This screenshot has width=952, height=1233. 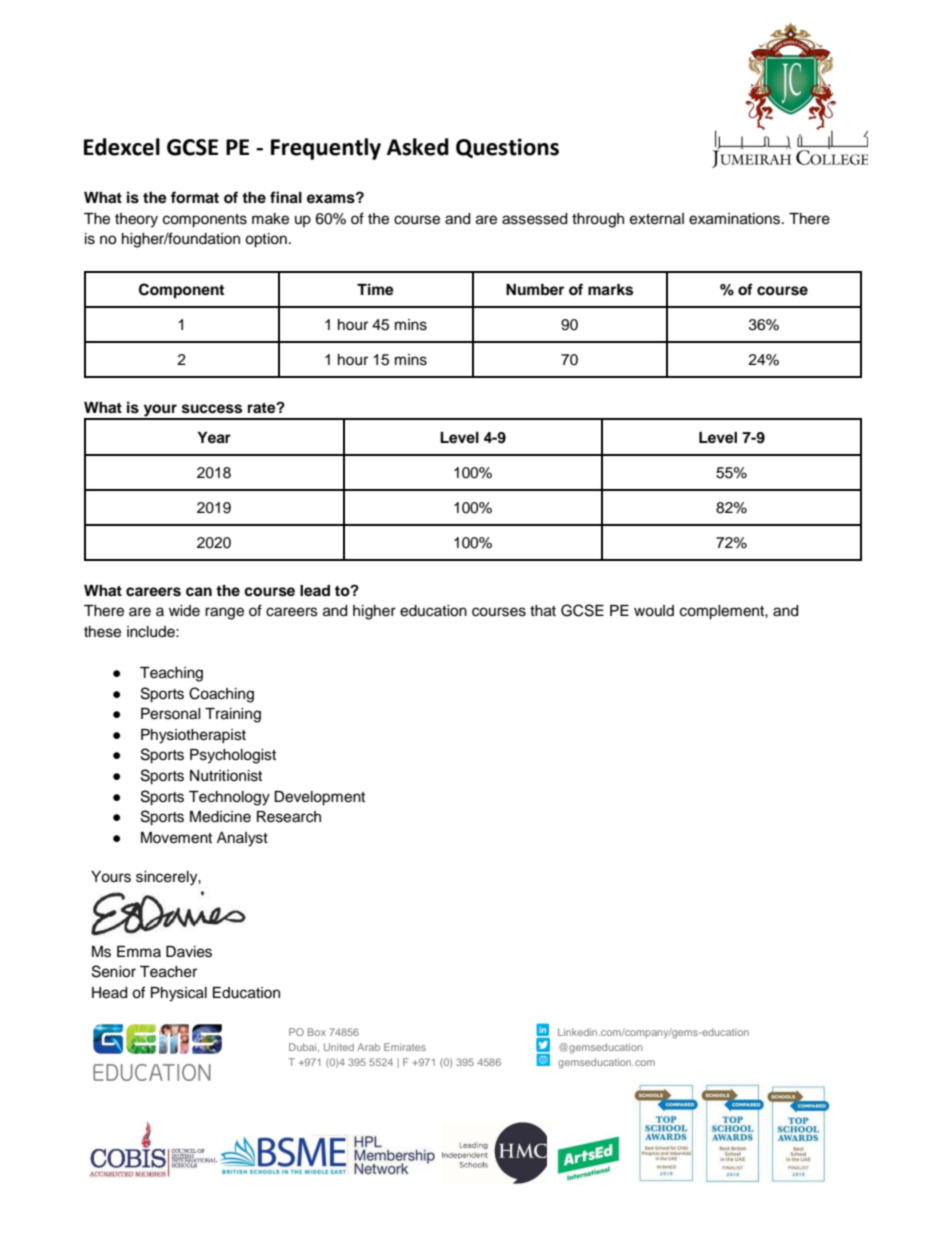 I want to click on success, so click(x=212, y=409).
